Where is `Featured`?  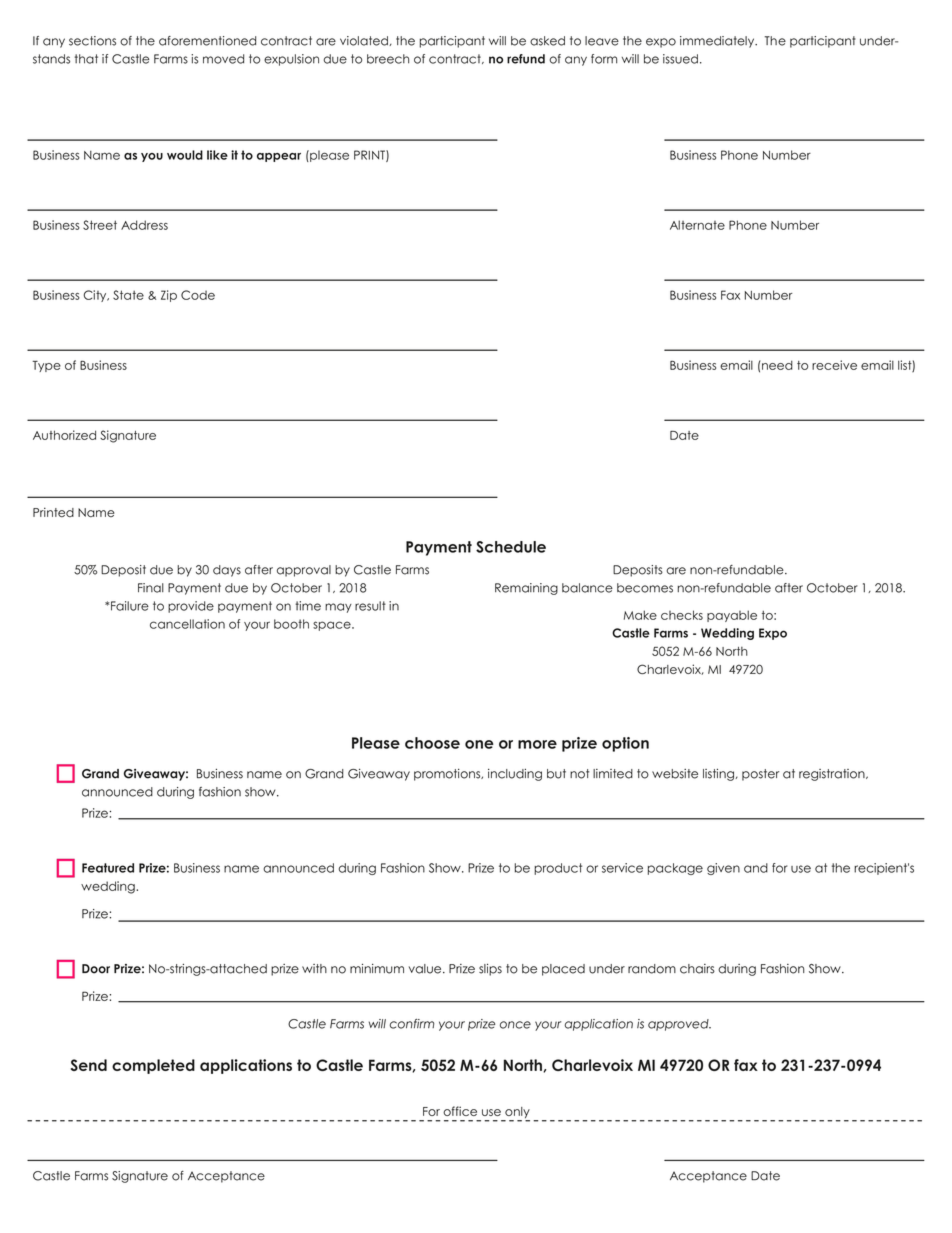 Featured is located at coordinates (108, 868).
